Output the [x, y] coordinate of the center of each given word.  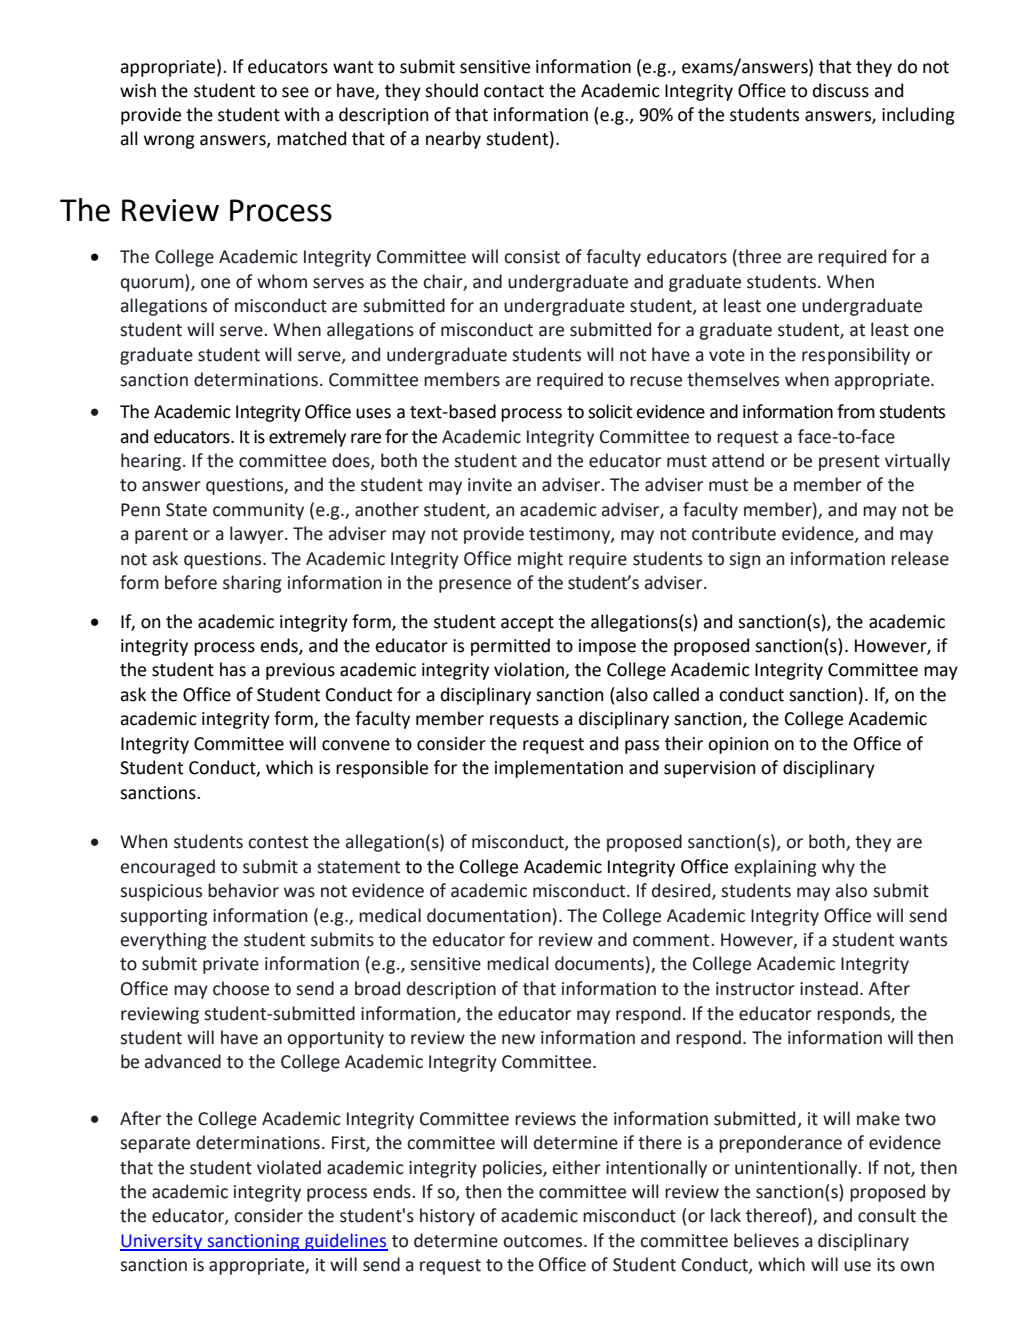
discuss [841, 90]
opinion [738, 745]
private [231, 965]
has [233, 669]
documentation [489, 915]
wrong [169, 142]
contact [514, 91]
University [162, 1242]
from [856, 411]
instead [829, 988]
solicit [610, 411]
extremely [307, 438]
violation [530, 670]
